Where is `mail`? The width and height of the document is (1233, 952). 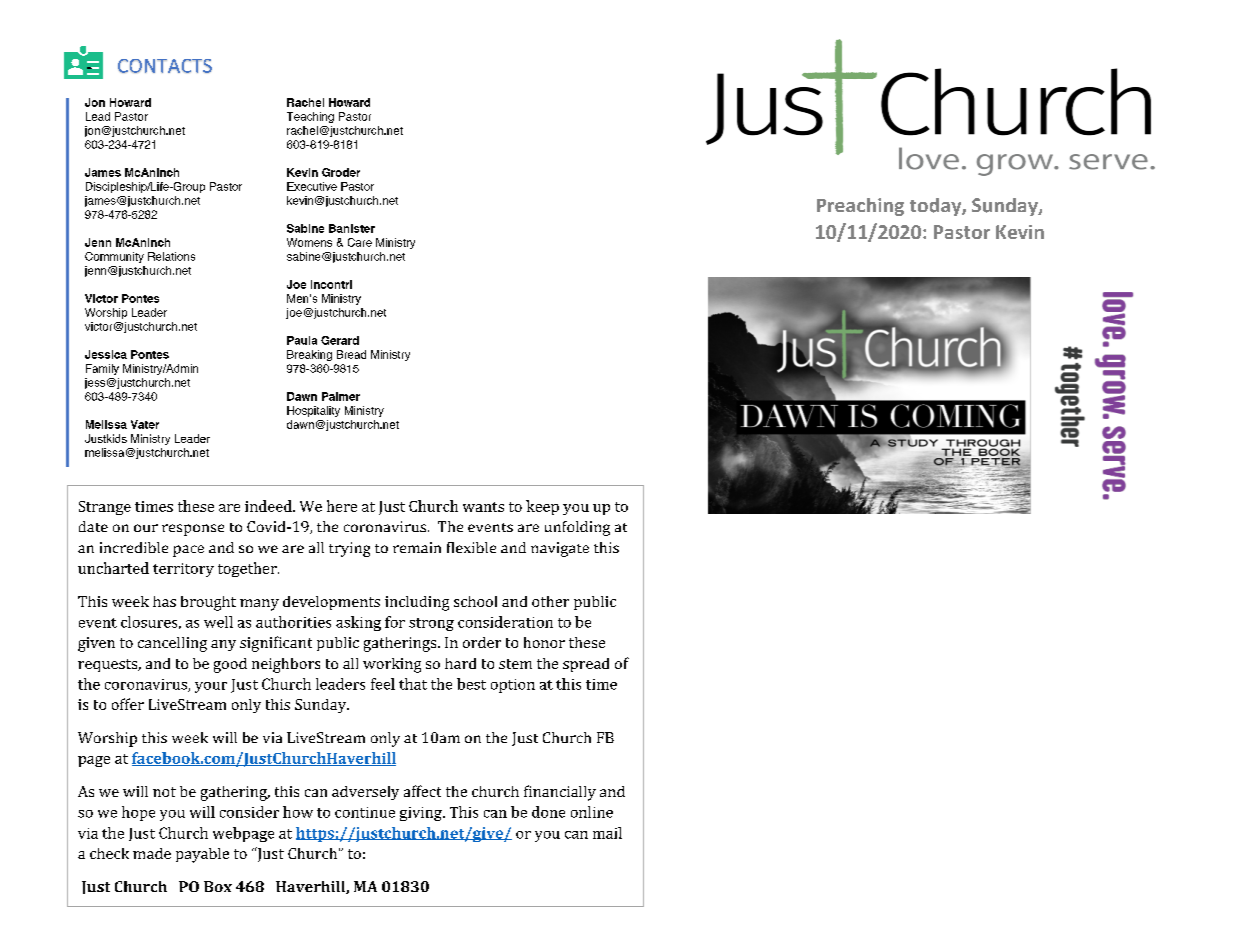
mail is located at coordinates (607, 833).
